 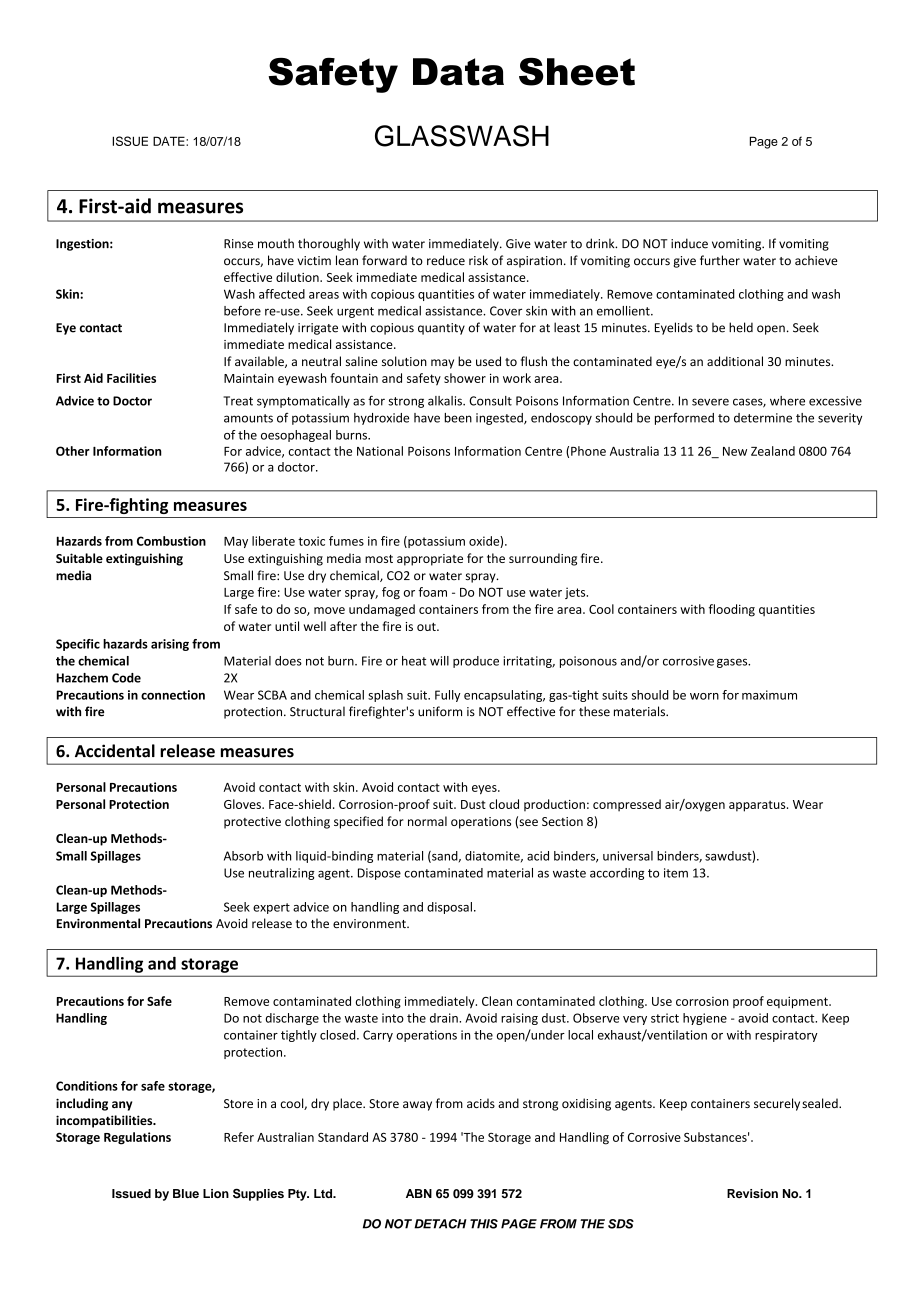 I want to click on arising, so click(x=170, y=645).
